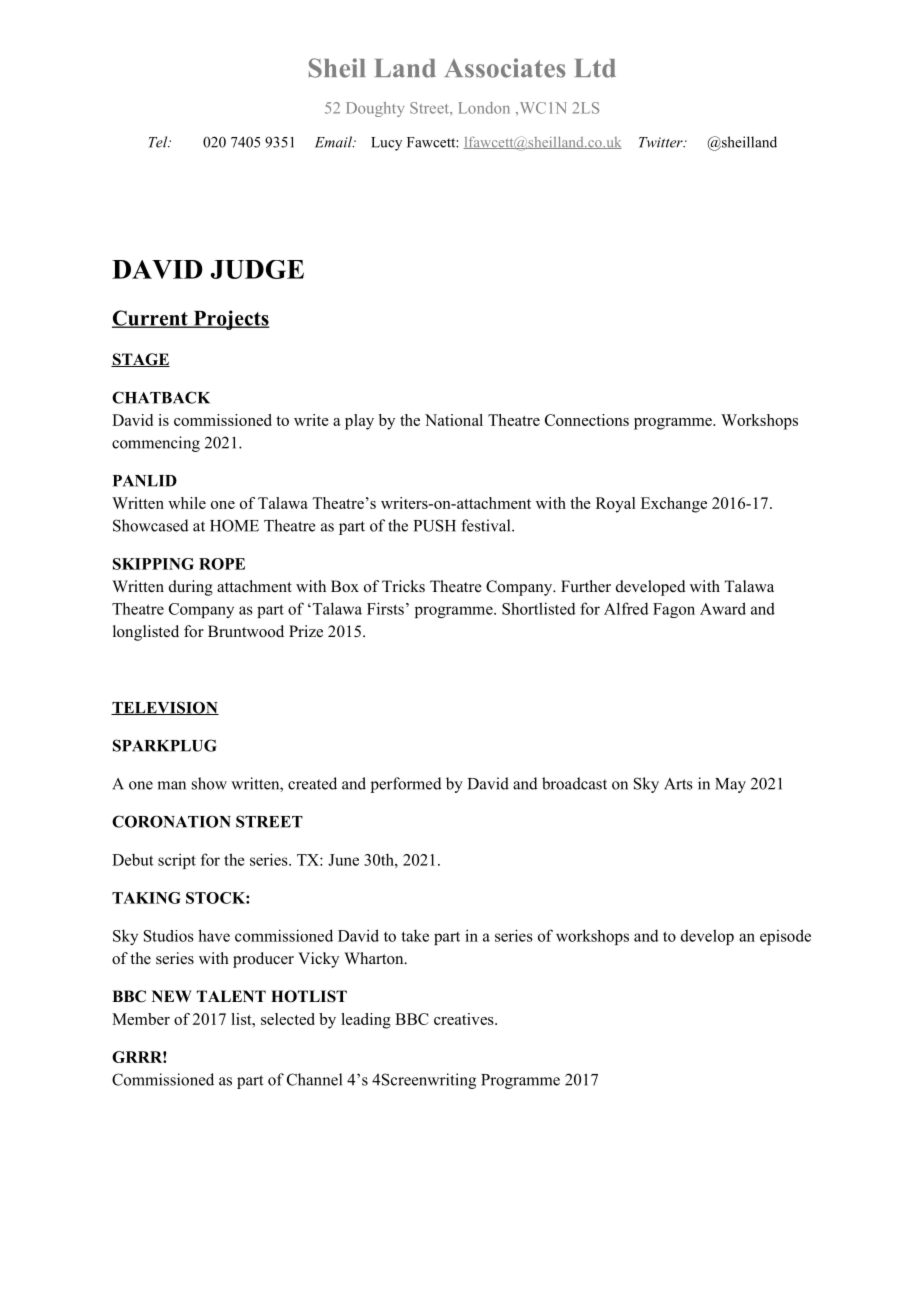  Describe the element at coordinates (730, 785) in the page. I see `May` at that location.
